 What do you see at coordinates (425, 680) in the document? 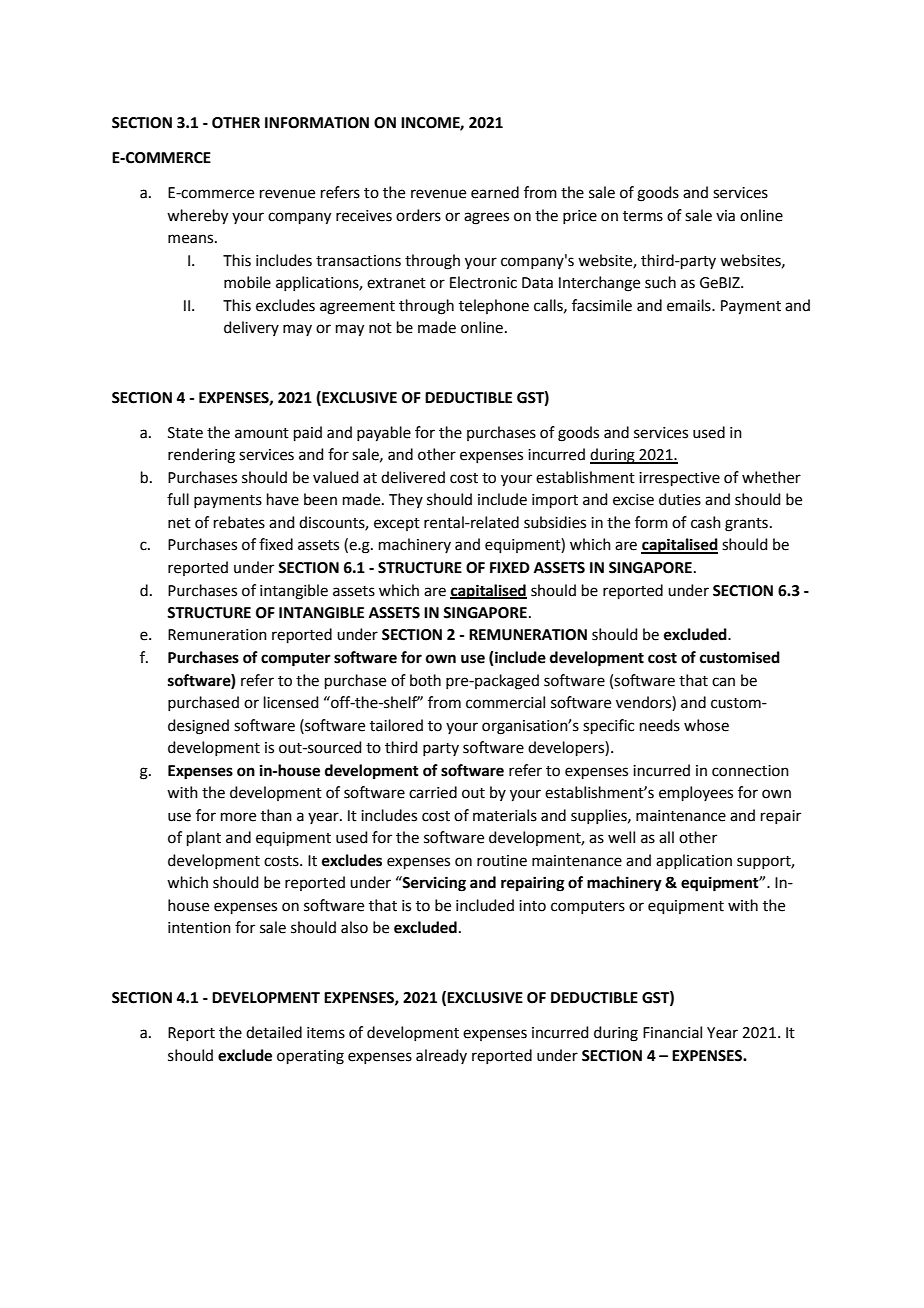
I see `both` at bounding box center [425, 680].
